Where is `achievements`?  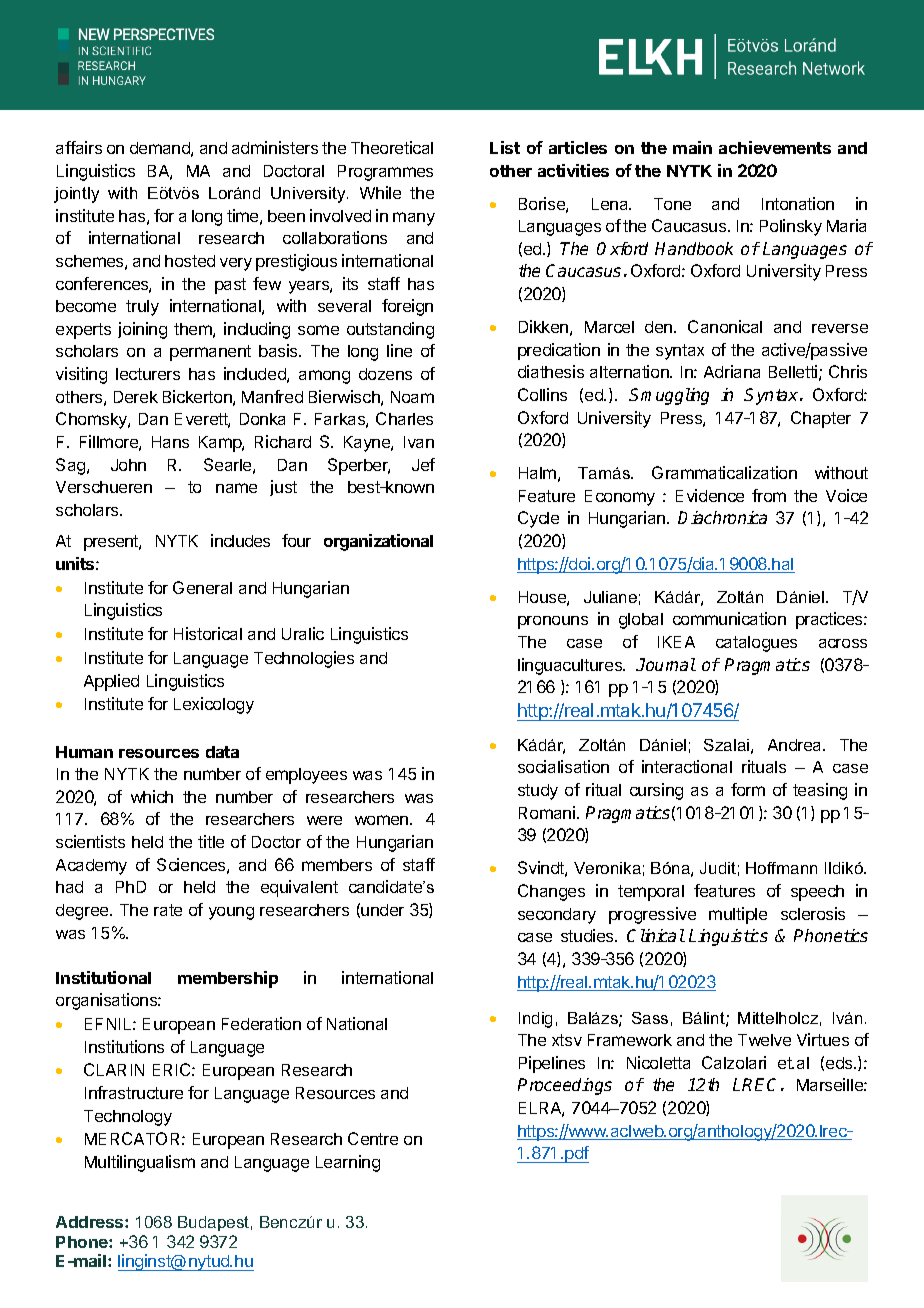 achievements is located at coordinates (775, 147).
